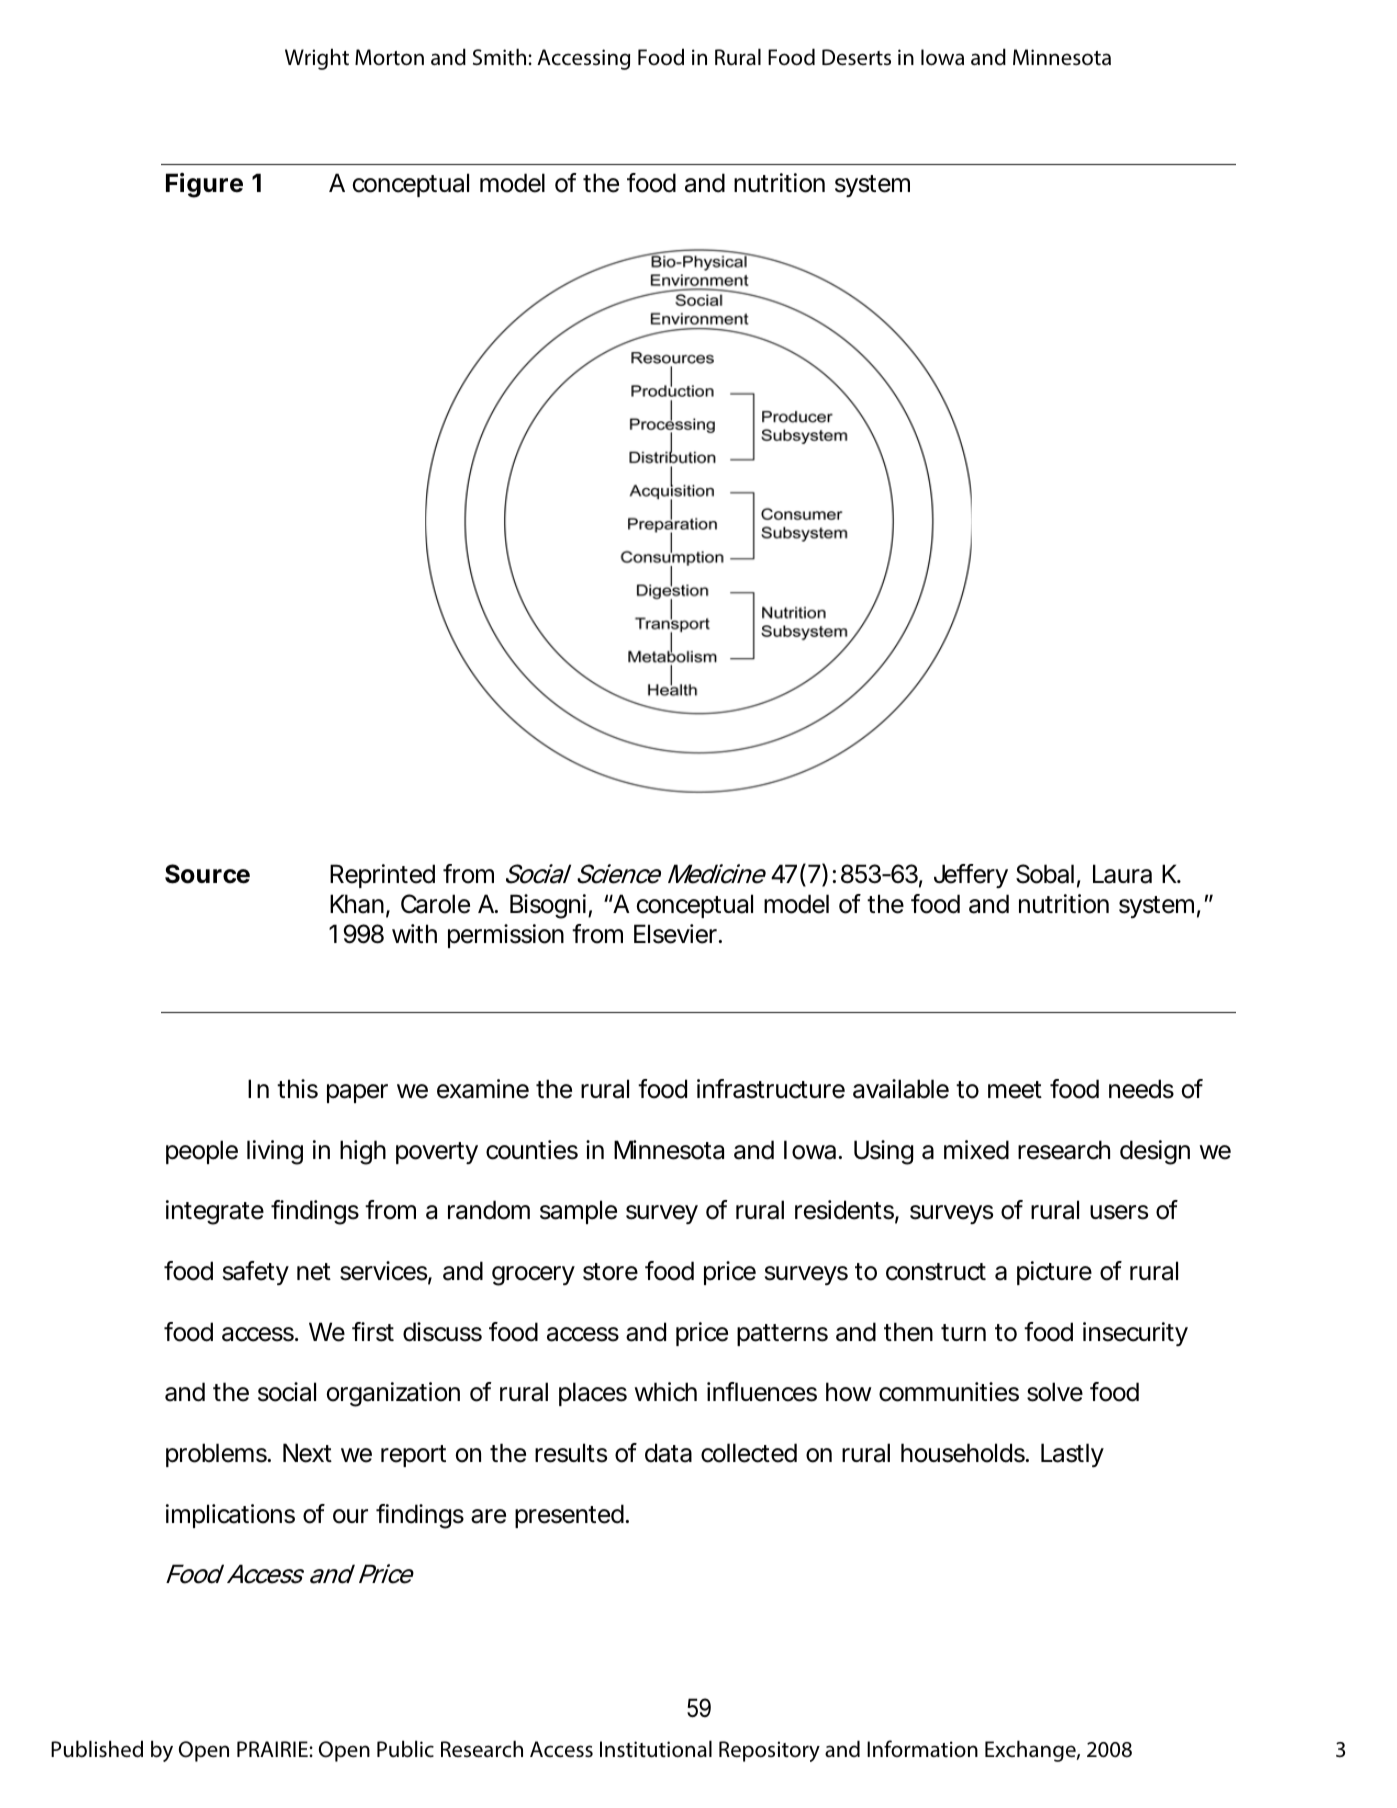  Describe the element at coordinates (207, 874) in the screenshot. I see `Source` at that location.
